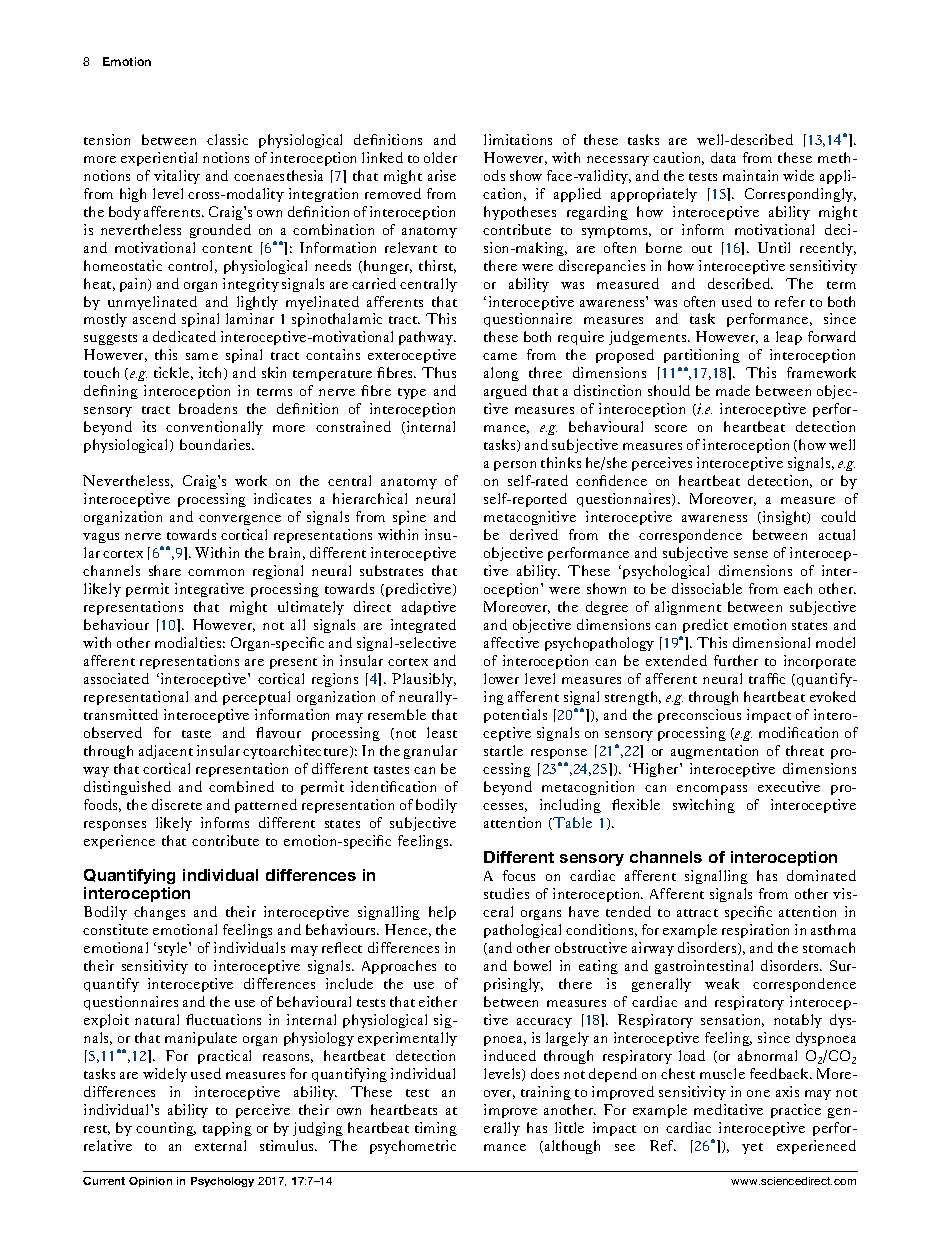 The height and width of the page is (1235, 952). I want to click on yet, so click(752, 1148).
